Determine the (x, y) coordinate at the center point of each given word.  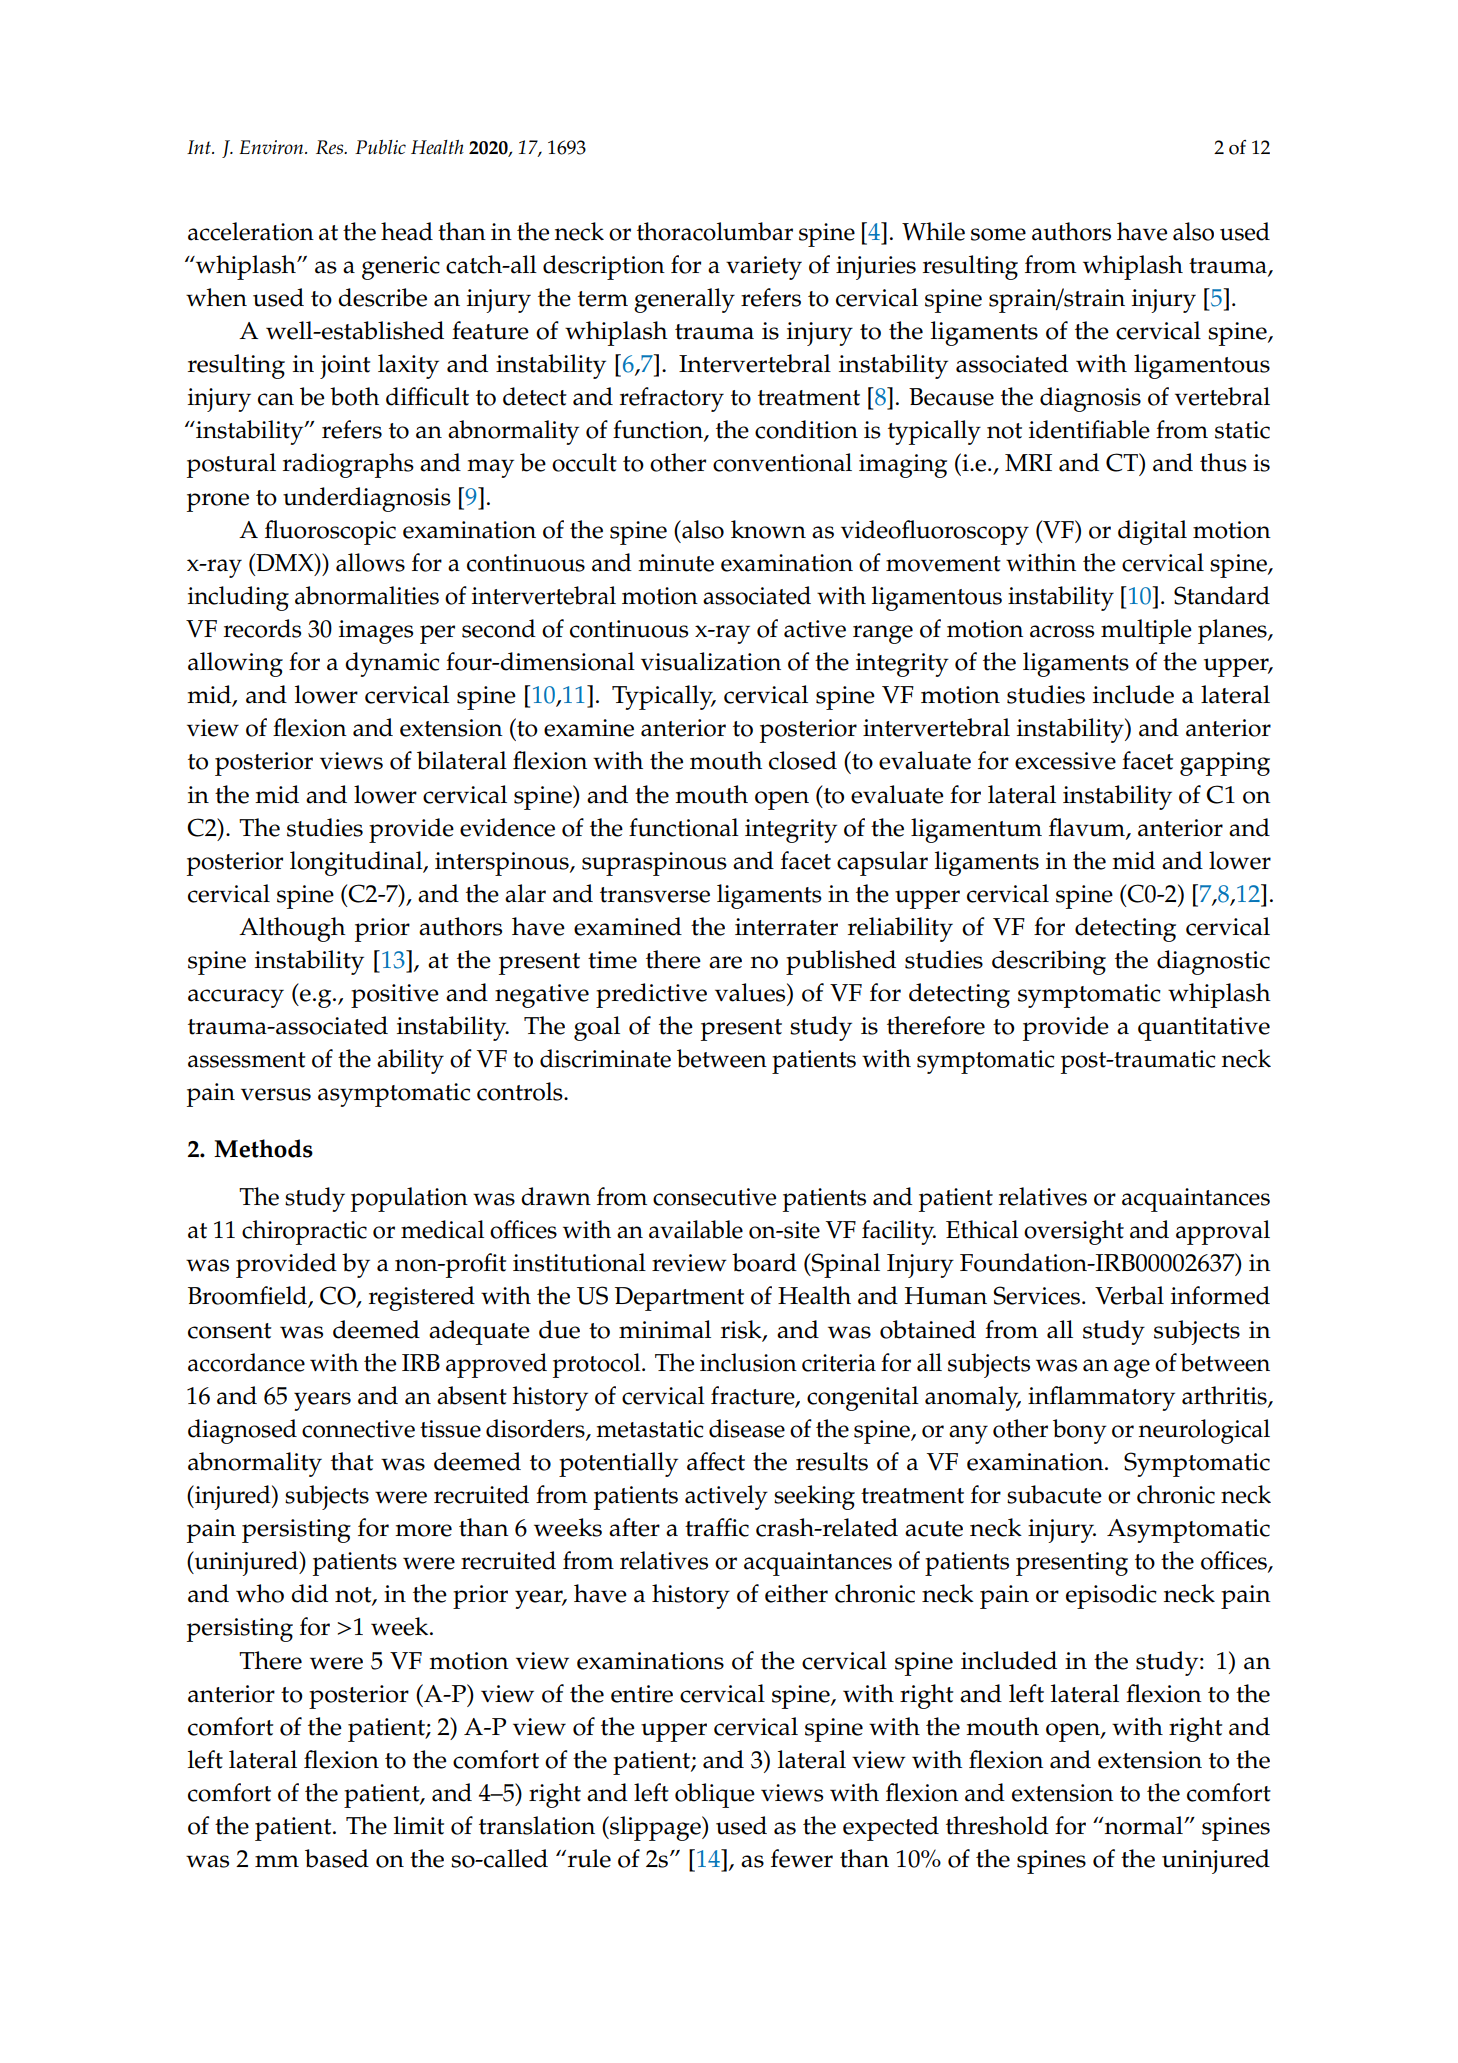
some (998, 234)
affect (716, 1461)
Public (380, 147)
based (337, 1858)
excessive (1065, 761)
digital (1152, 532)
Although (292, 929)
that (352, 1461)
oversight (1074, 1232)
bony (1080, 1431)
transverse (655, 895)
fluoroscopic (330, 532)
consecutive (714, 1197)
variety (764, 268)
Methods (263, 1148)
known (768, 529)
